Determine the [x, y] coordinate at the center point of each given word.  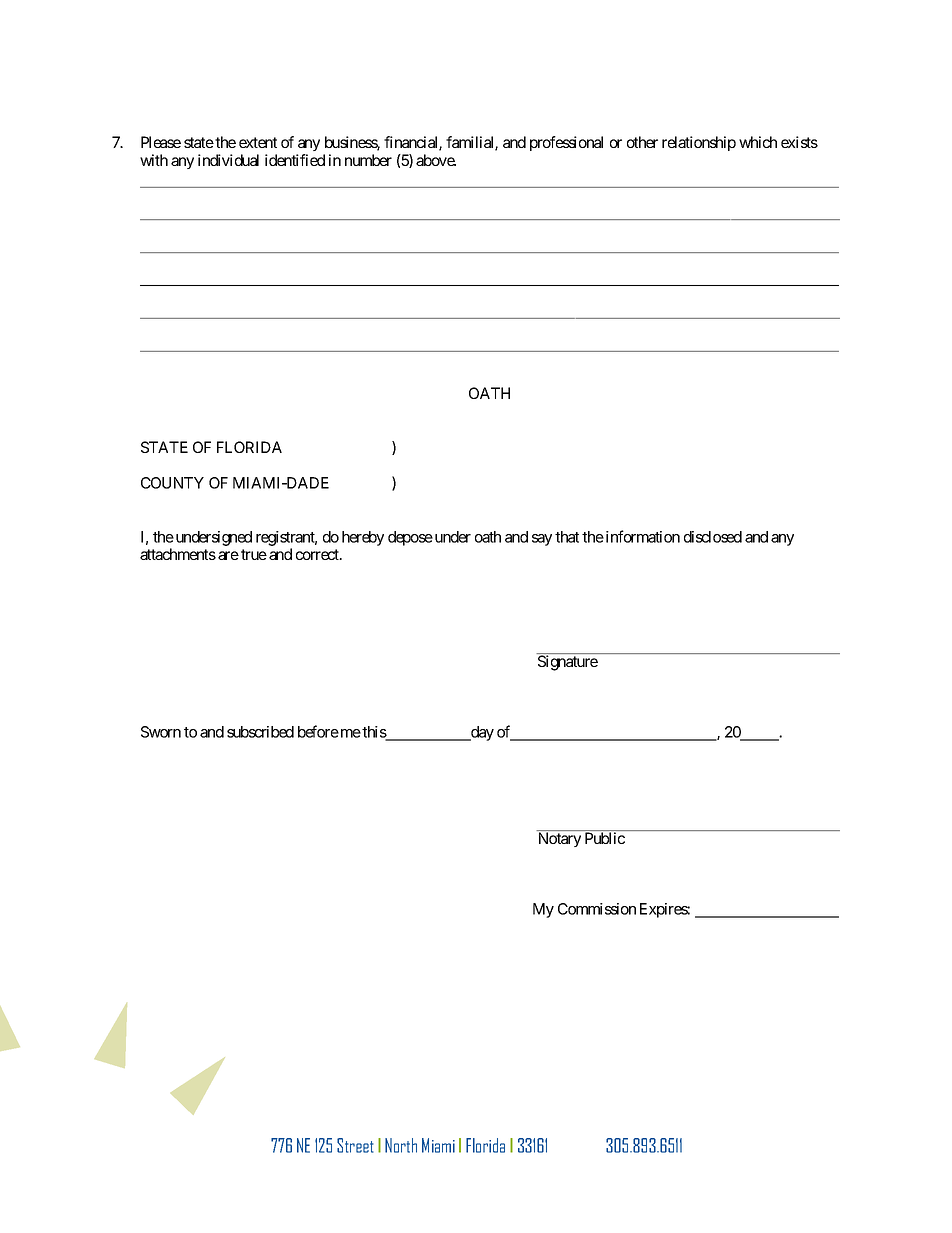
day [481, 733]
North [401, 1145]
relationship [699, 143]
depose [410, 538]
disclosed [713, 537]
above [436, 160]
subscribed [260, 732]
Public [605, 838]
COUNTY [172, 483]
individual [228, 160]
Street [355, 1145]
